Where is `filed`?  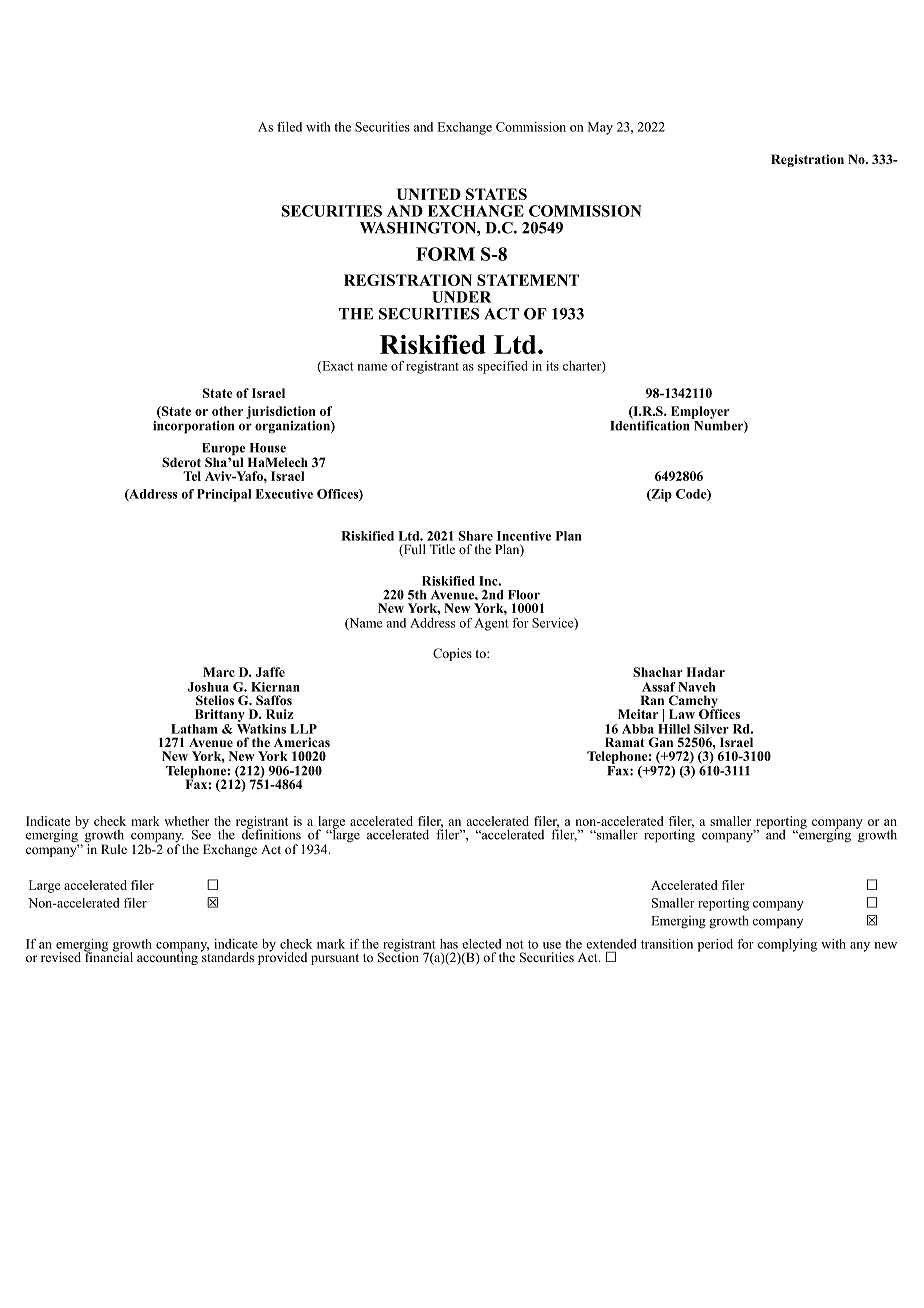
filed is located at coordinates (289, 127).
